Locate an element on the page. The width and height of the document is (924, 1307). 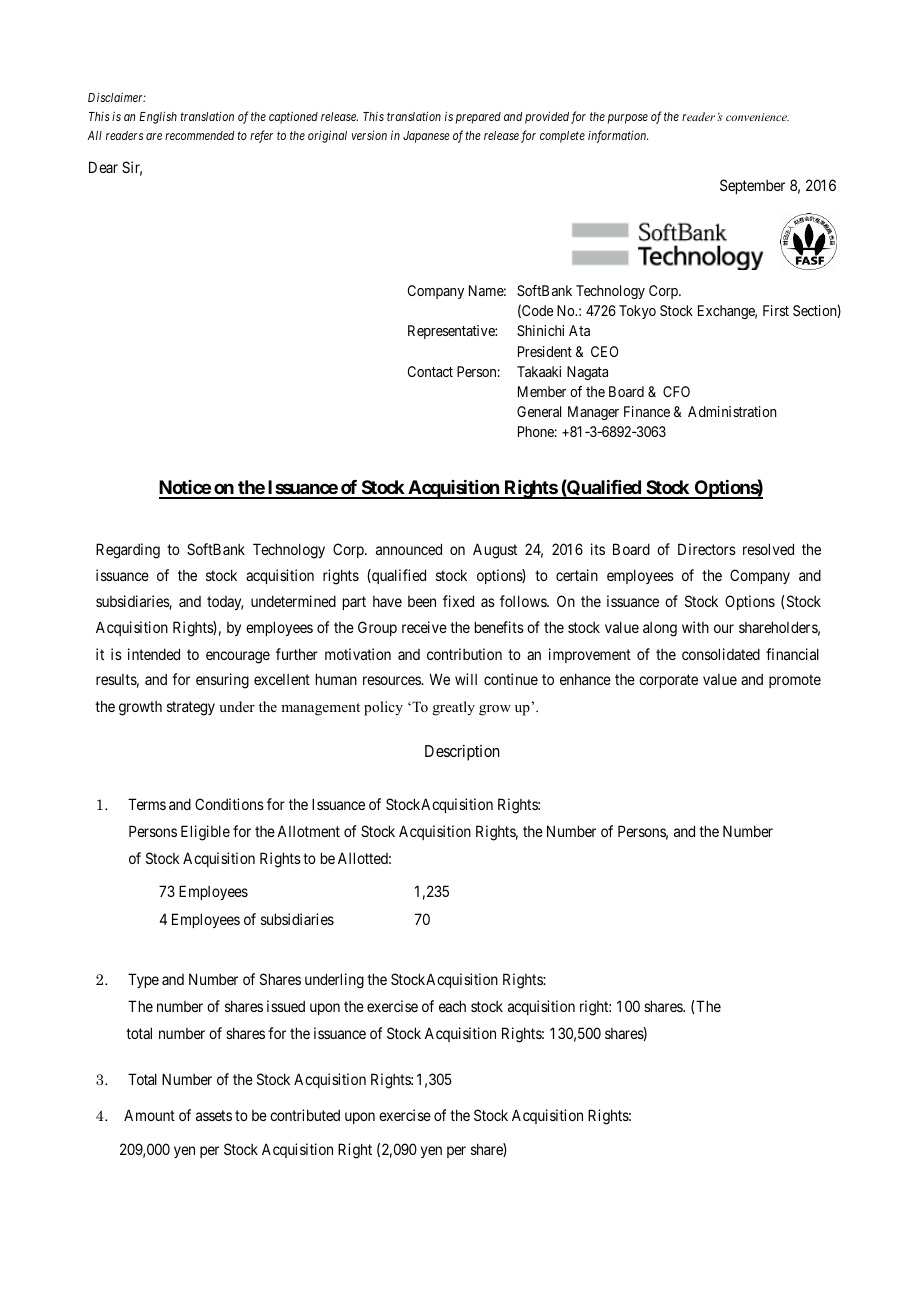
Amount is located at coordinates (149, 1115).
